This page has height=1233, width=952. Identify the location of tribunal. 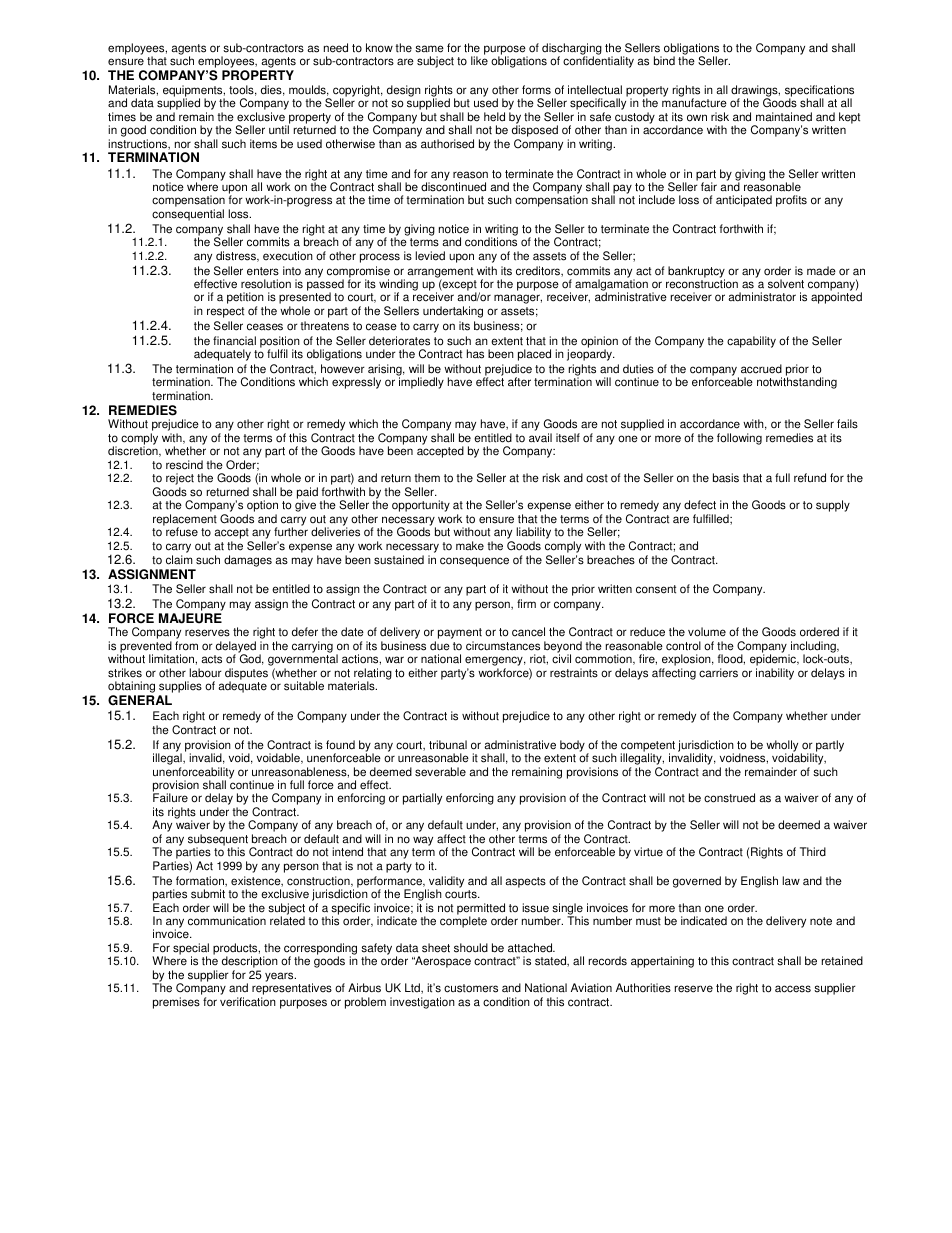
(448, 745).
